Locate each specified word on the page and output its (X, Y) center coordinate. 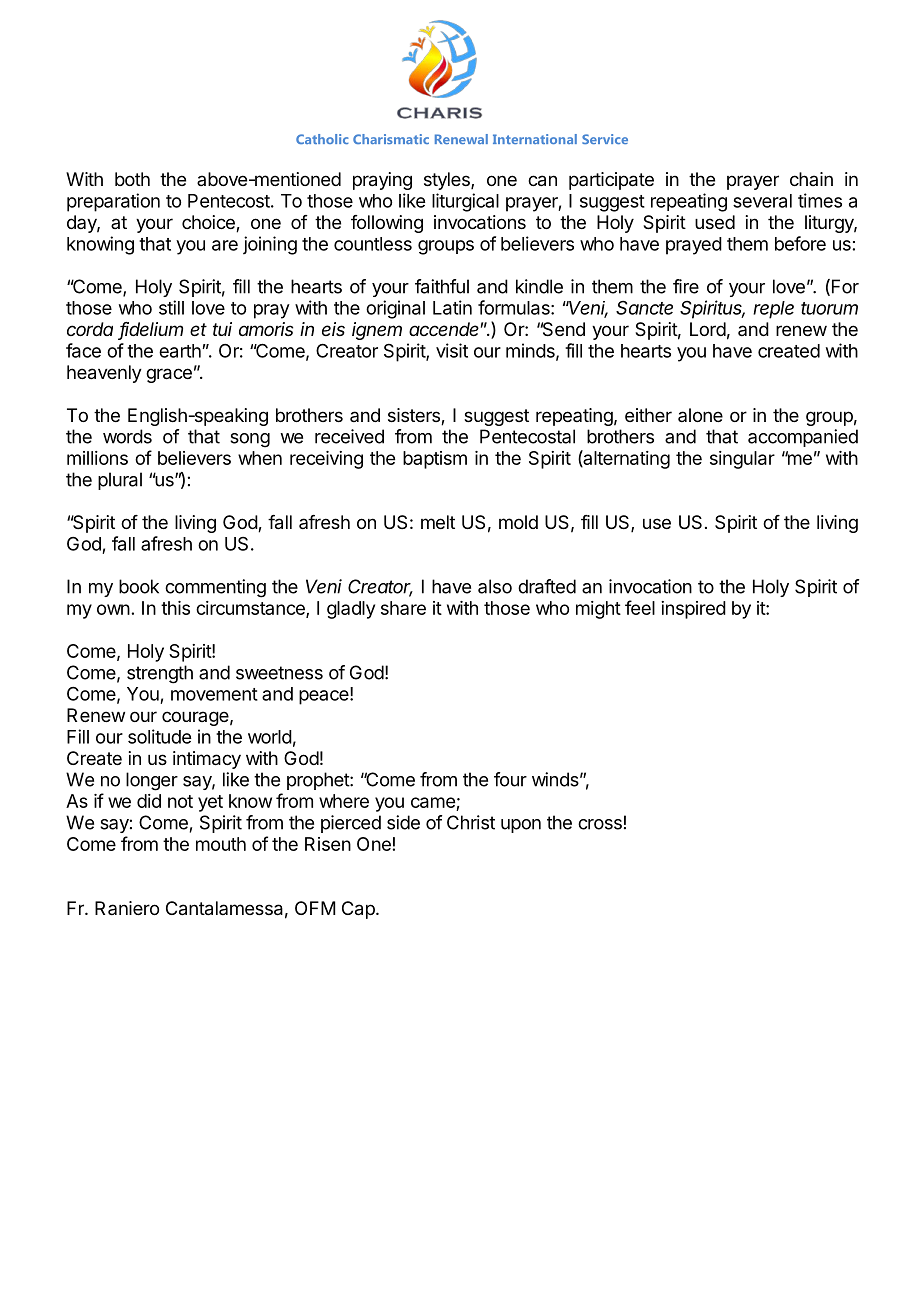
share (403, 608)
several (762, 201)
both (132, 179)
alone (700, 415)
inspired (693, 610)
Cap (359, 910)
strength (160, 674)
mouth (221, 844)
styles (448, 181)
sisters (415, 416)
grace (169, 375)
